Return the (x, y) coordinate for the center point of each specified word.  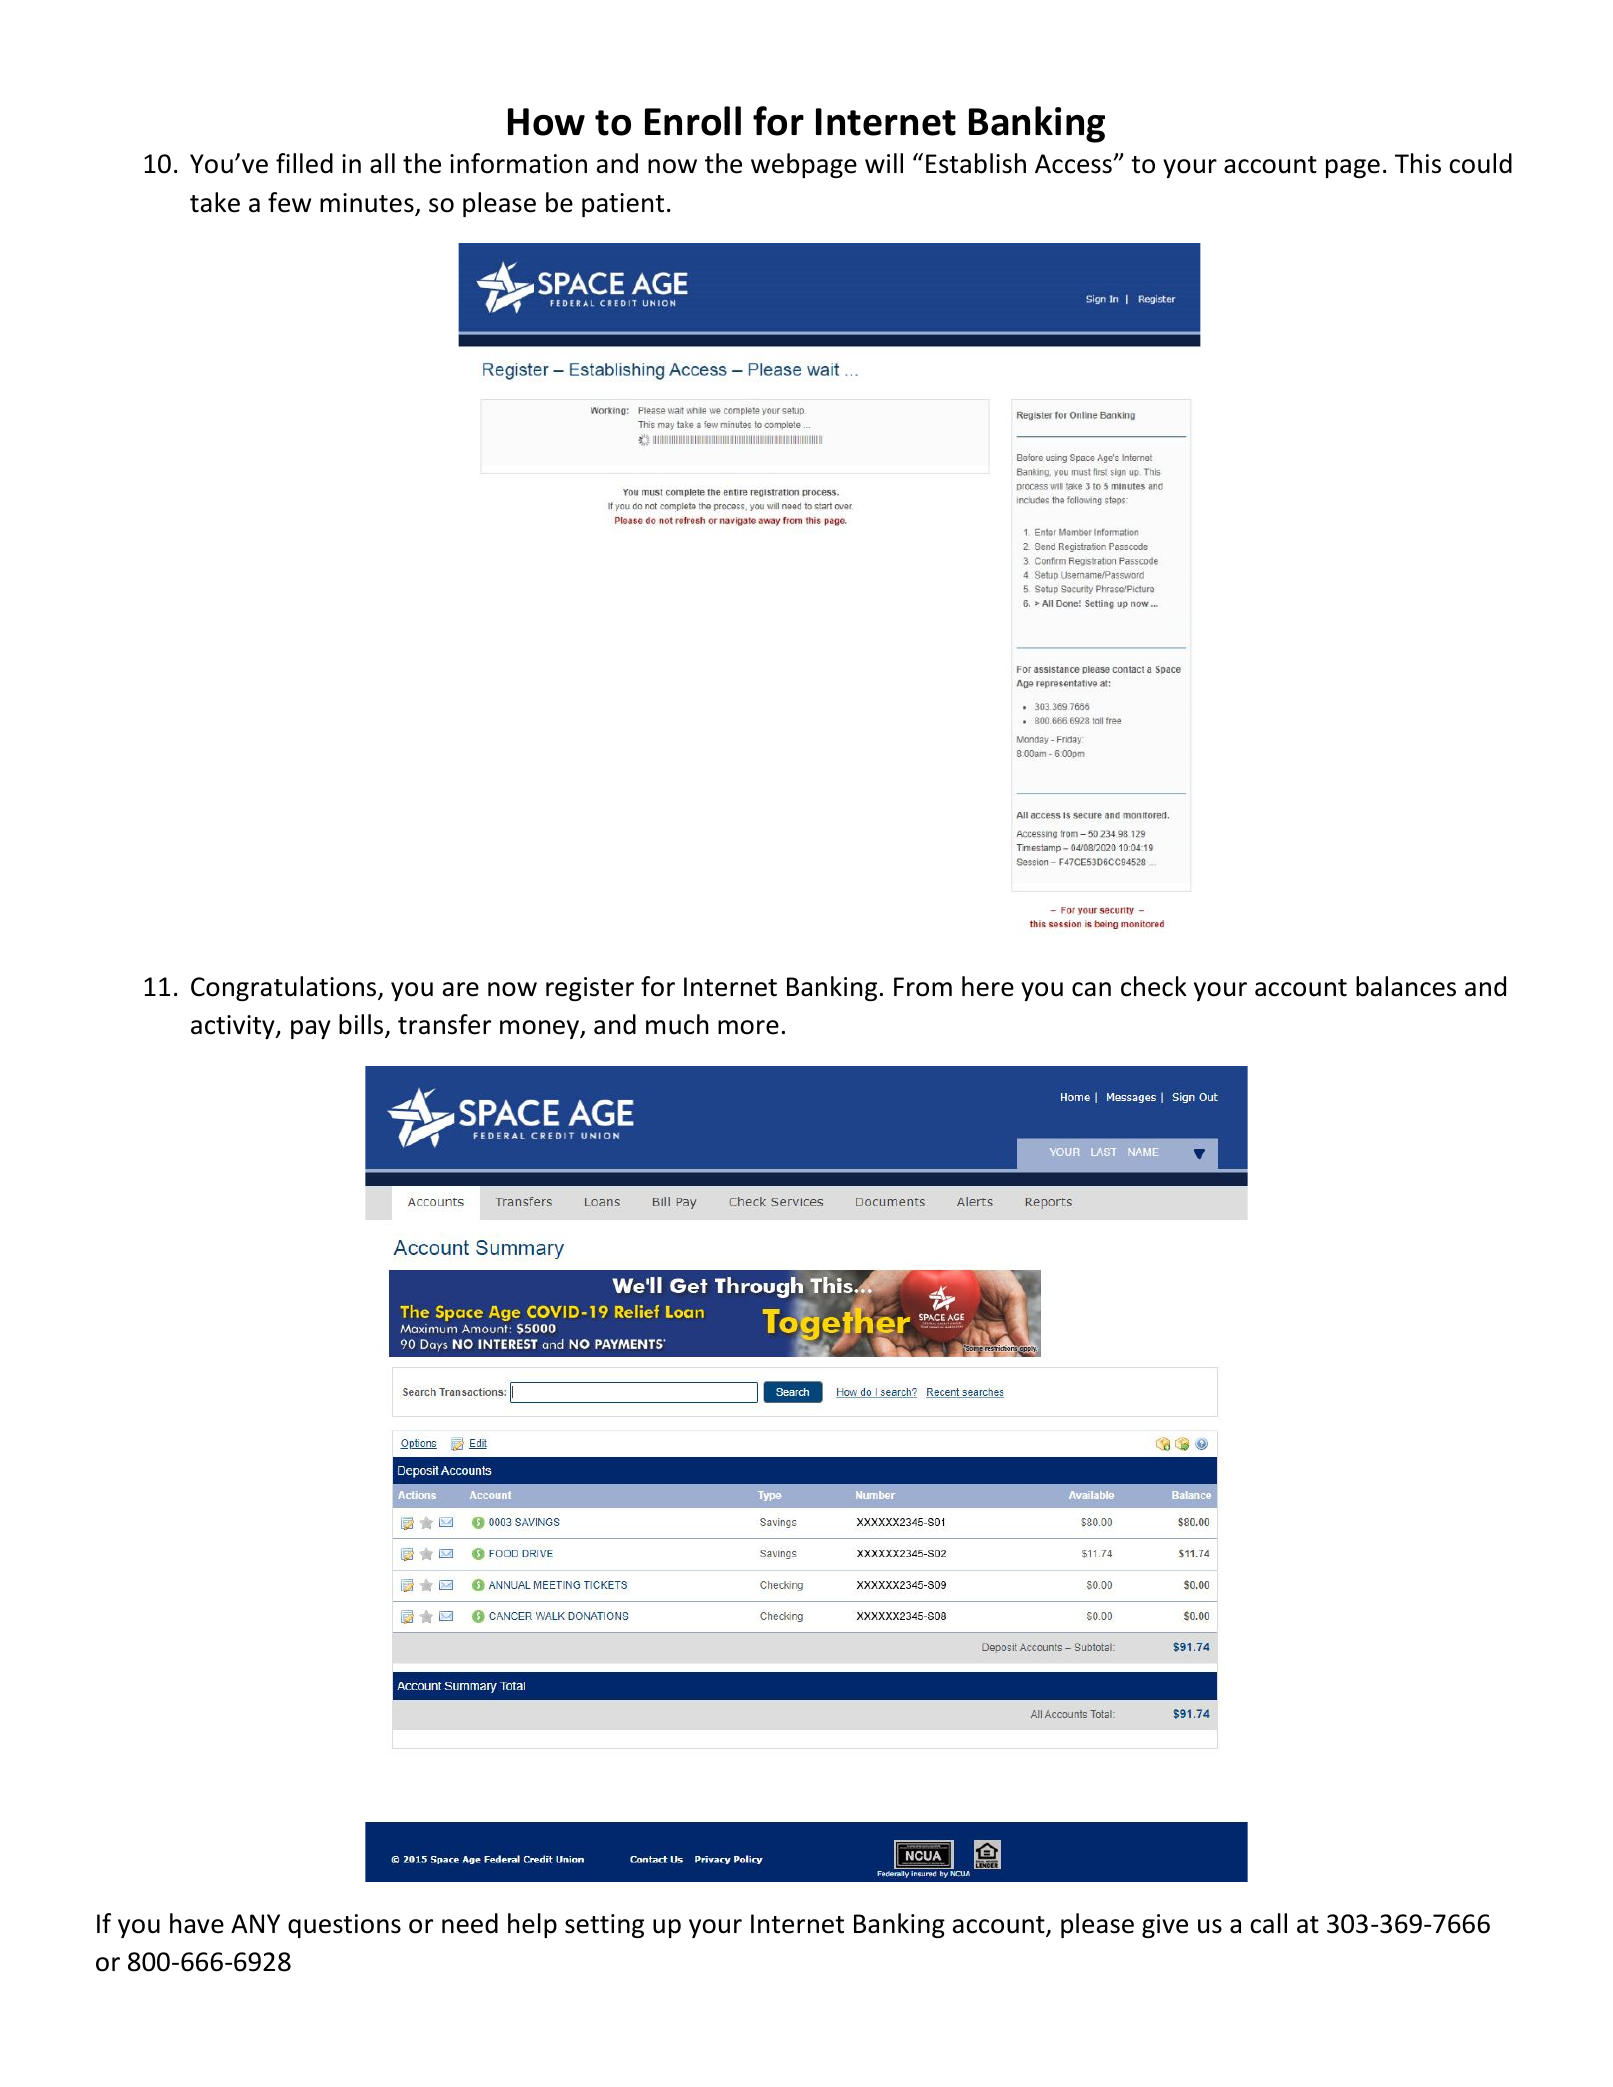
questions (344, 1926)
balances (1406, 986)
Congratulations (285, 988)
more (748, 1027)
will (884, 163)
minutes (368, 204)
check (1154, 986)
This (1418, 163)
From (923, 987)
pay (311, 1029)
